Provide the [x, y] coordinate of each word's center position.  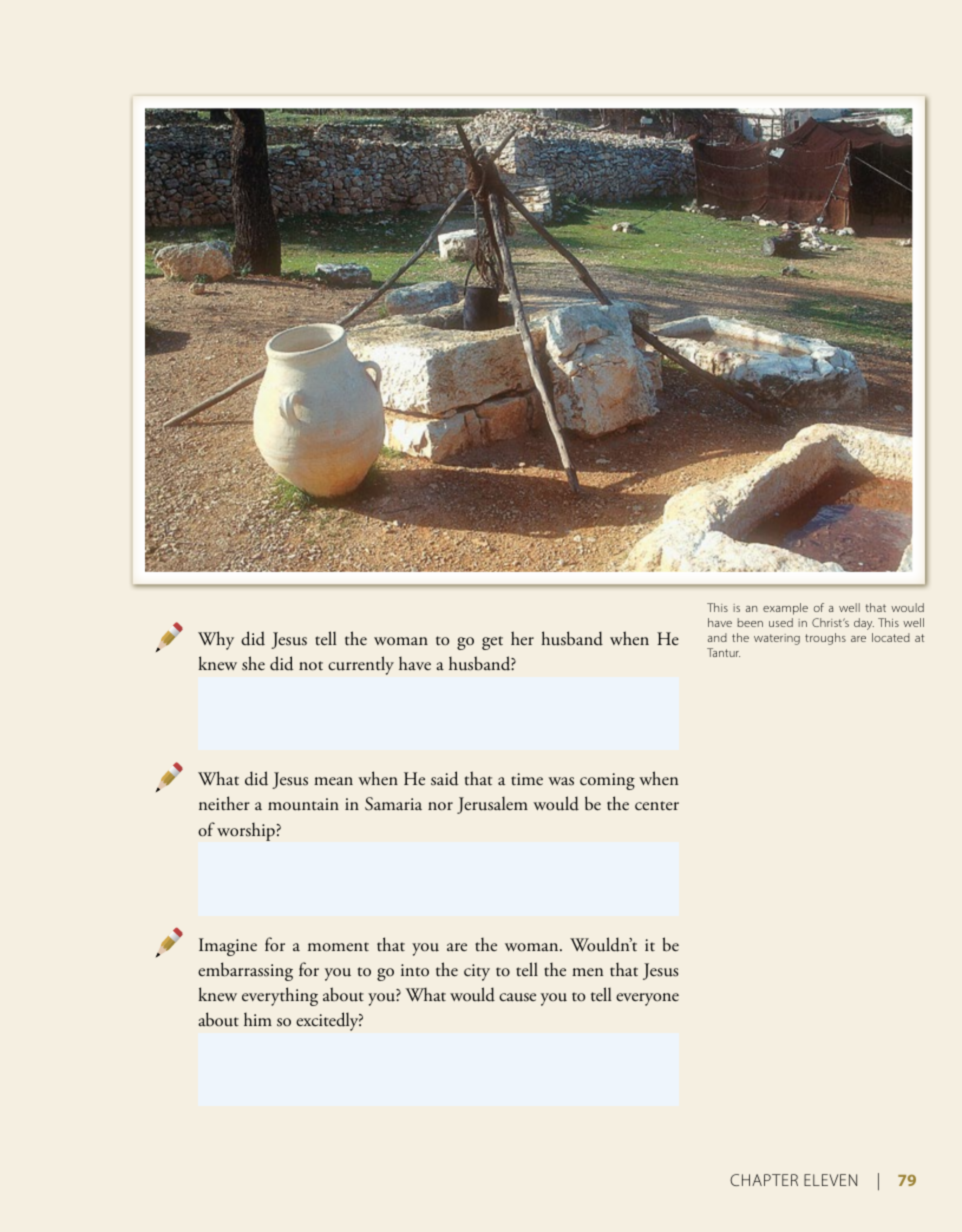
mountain [303, 804]
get [492, 643]
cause [517, 997]
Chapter [764, 1180]
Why [216, 640]
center [657, 805]
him [258, 1019]
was [561, 781]
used [781, 622]
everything [280, 996]
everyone [647, 999]
